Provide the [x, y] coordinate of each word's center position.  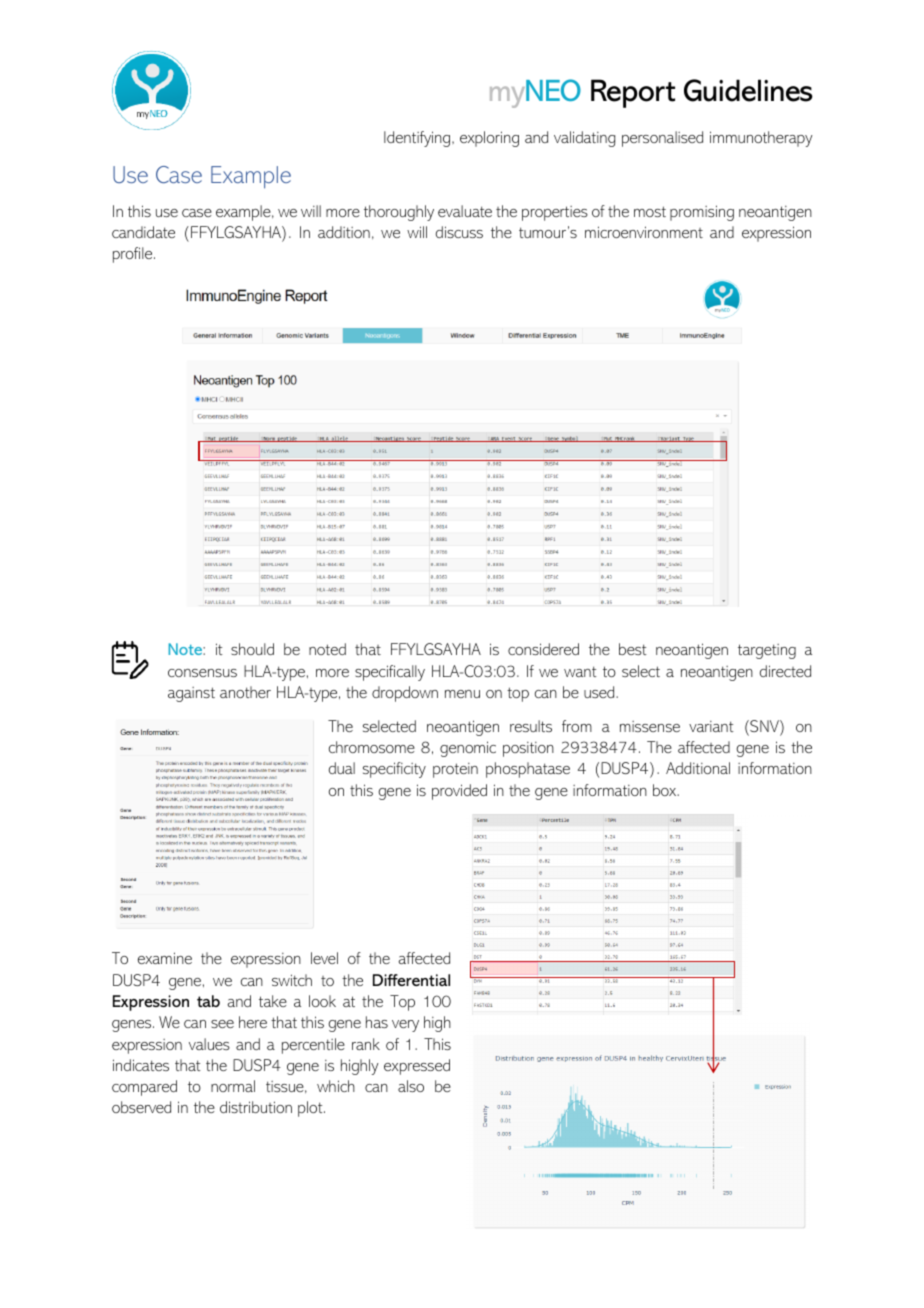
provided [459, 792]
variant [711, 726]
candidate [143, 232]
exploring [489, 139]
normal [233, 1086]
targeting [767, 651]
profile [134, 255]
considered [543, 649]
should [252, 649]
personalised [662, 139]
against [191, 694]
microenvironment [644, 232]
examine [165, 958]
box [666, 790]
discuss [459, 232]
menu [462, 694]
